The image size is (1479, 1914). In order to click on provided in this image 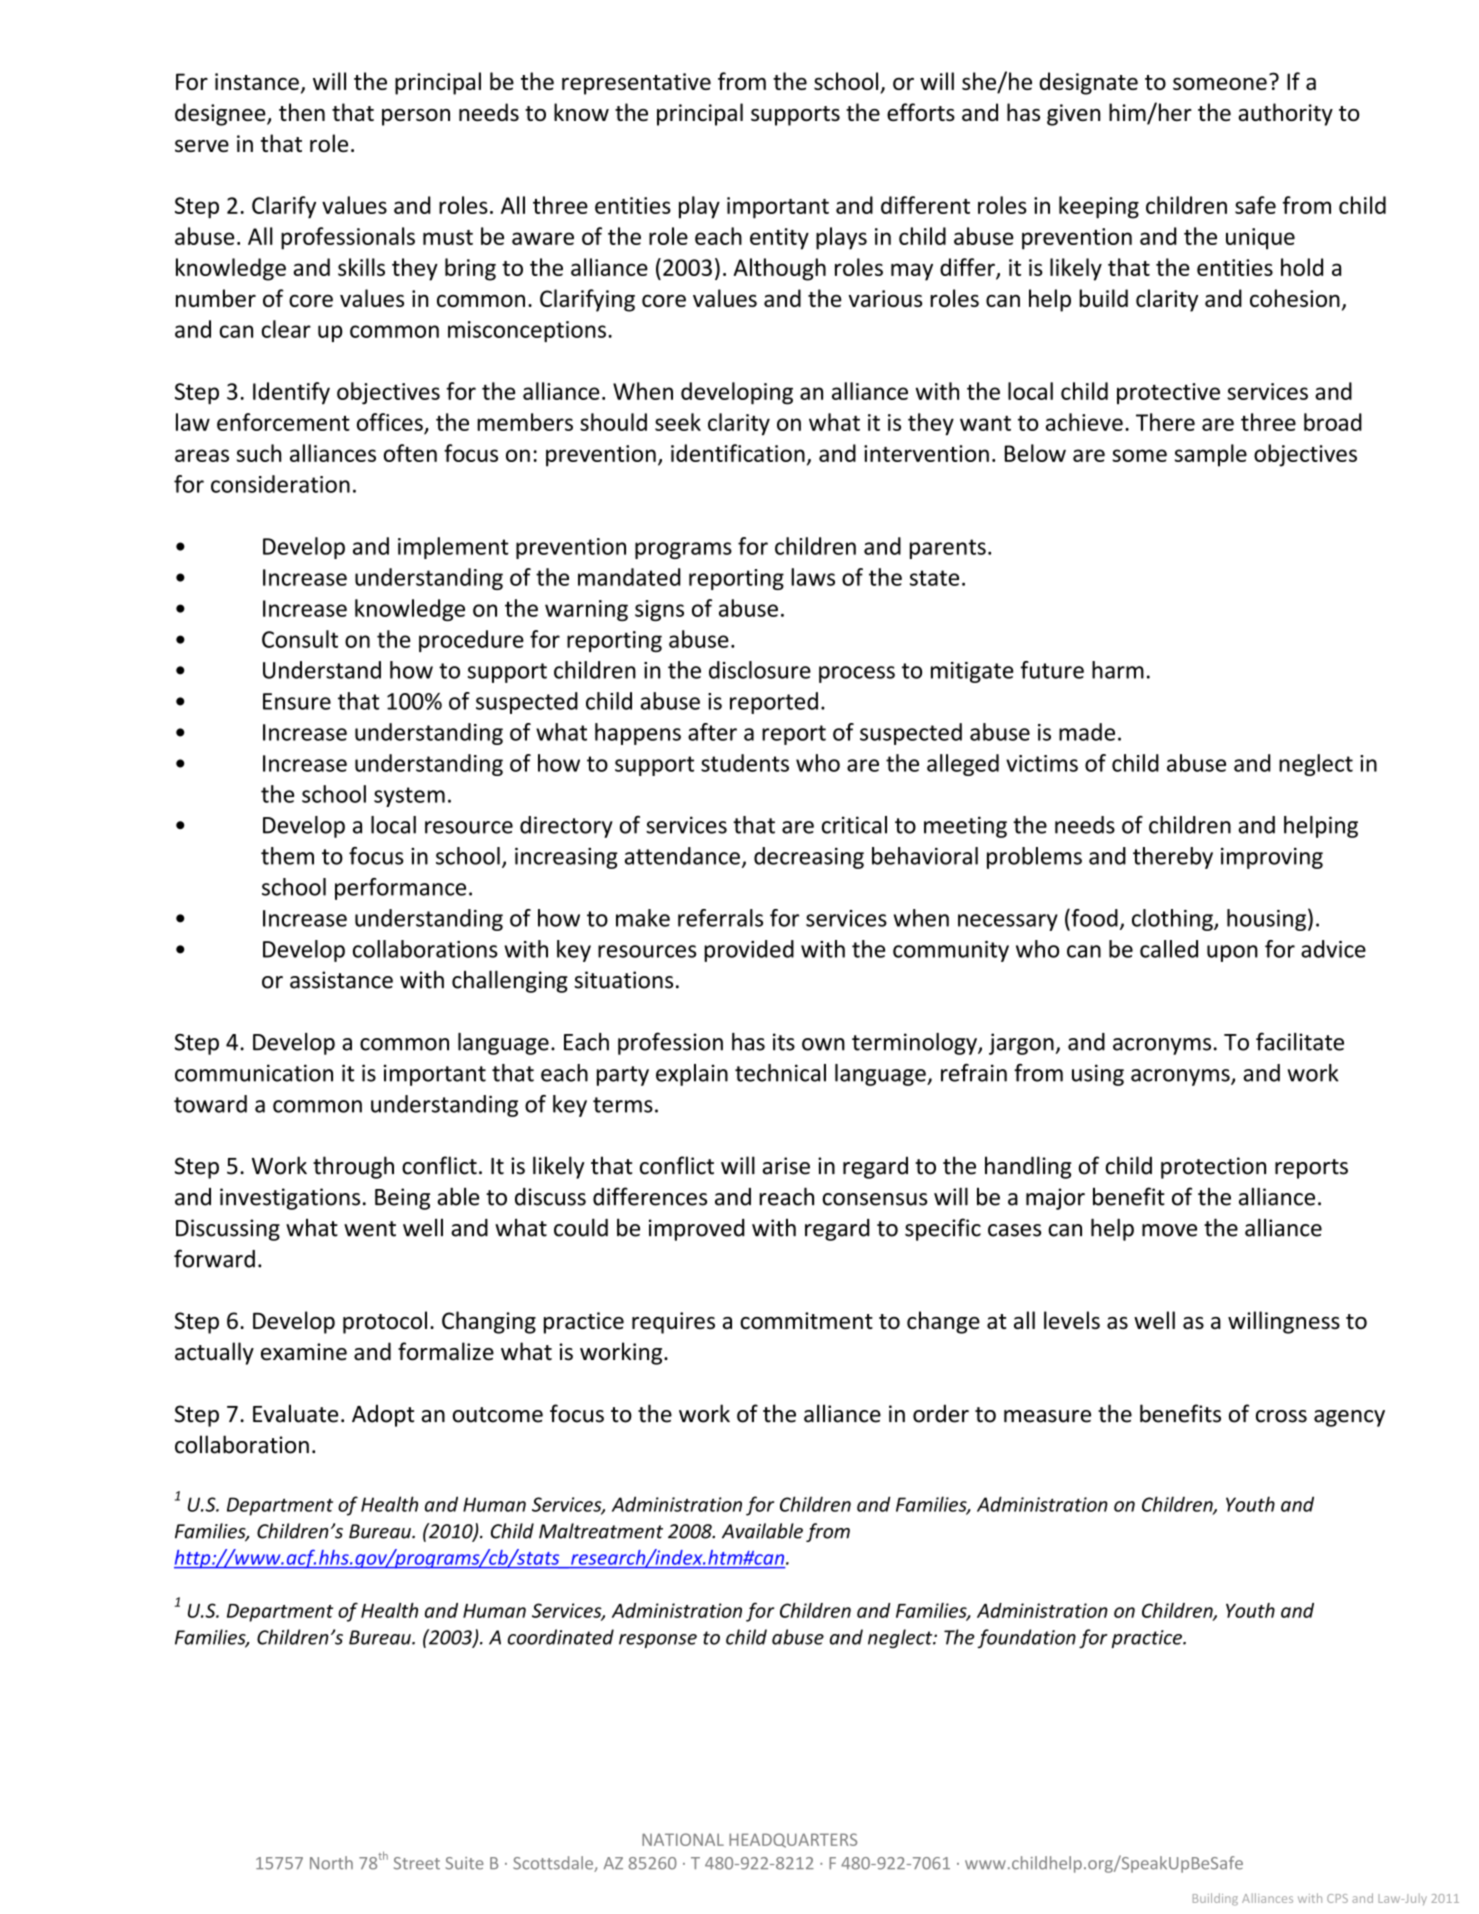, I will do `click(749, 951)`.
